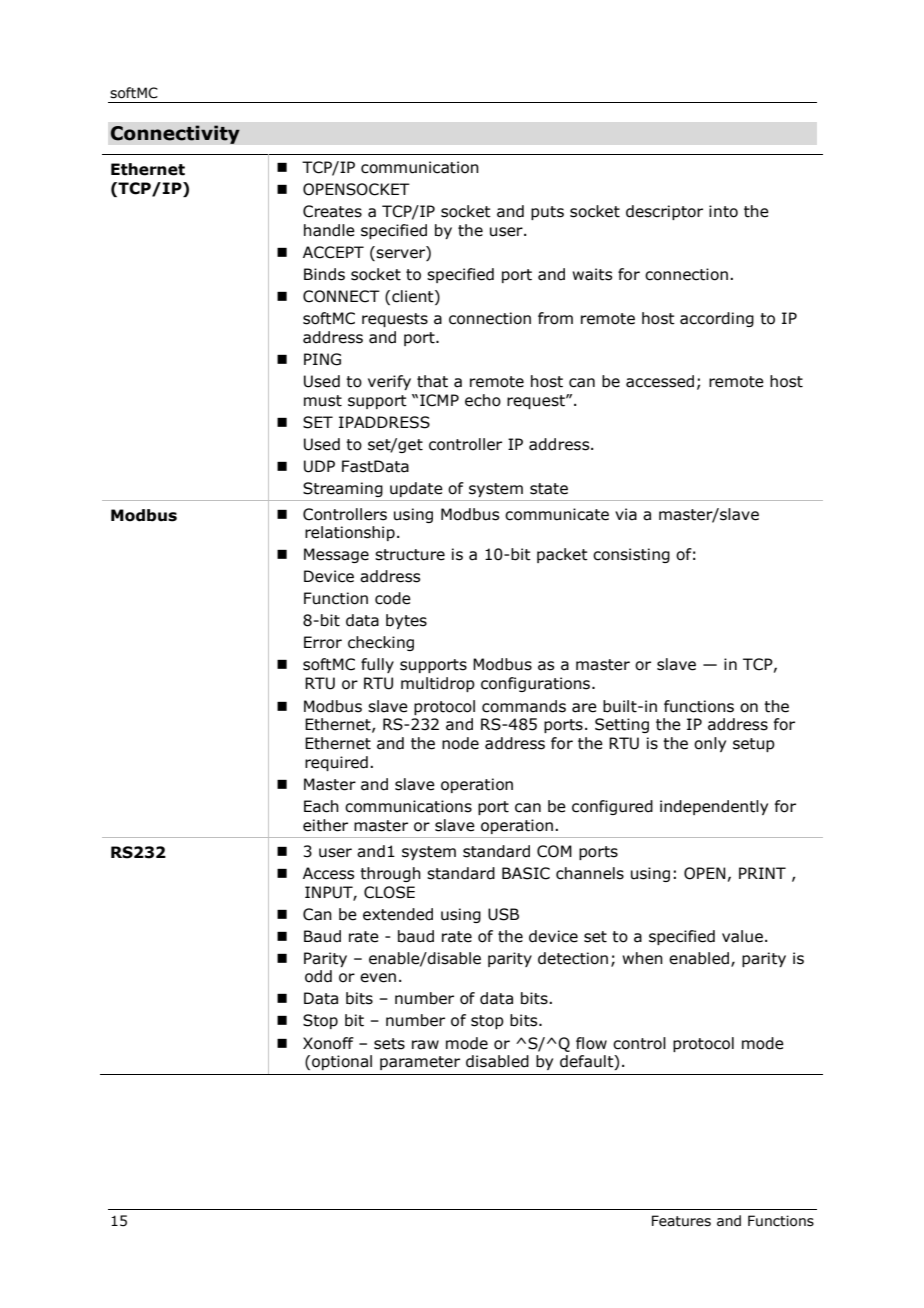 The image size is (924, 1308). I want to click on puts, so click(547, 213).
